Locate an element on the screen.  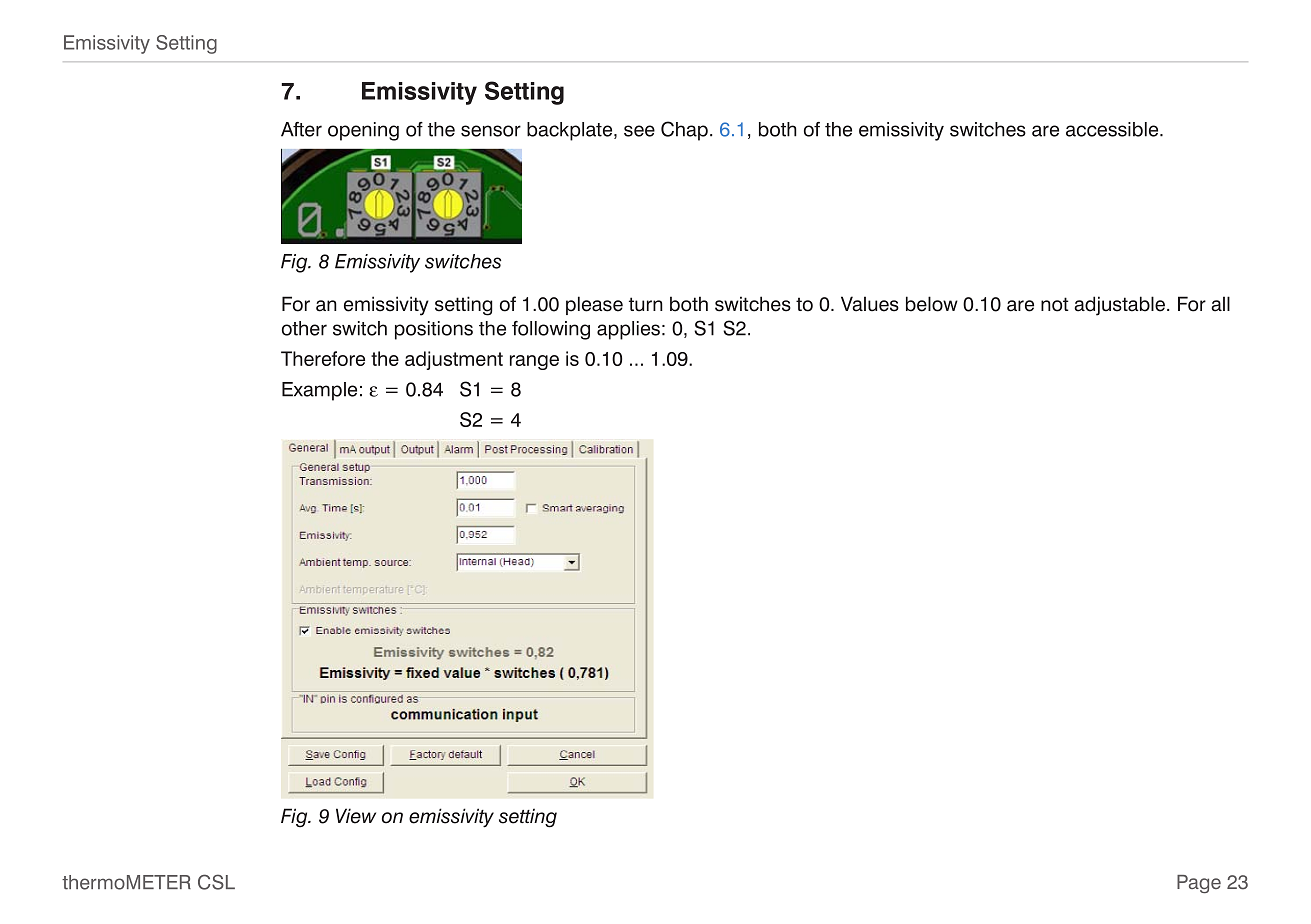
opening is located at coordinates (363, 131).
